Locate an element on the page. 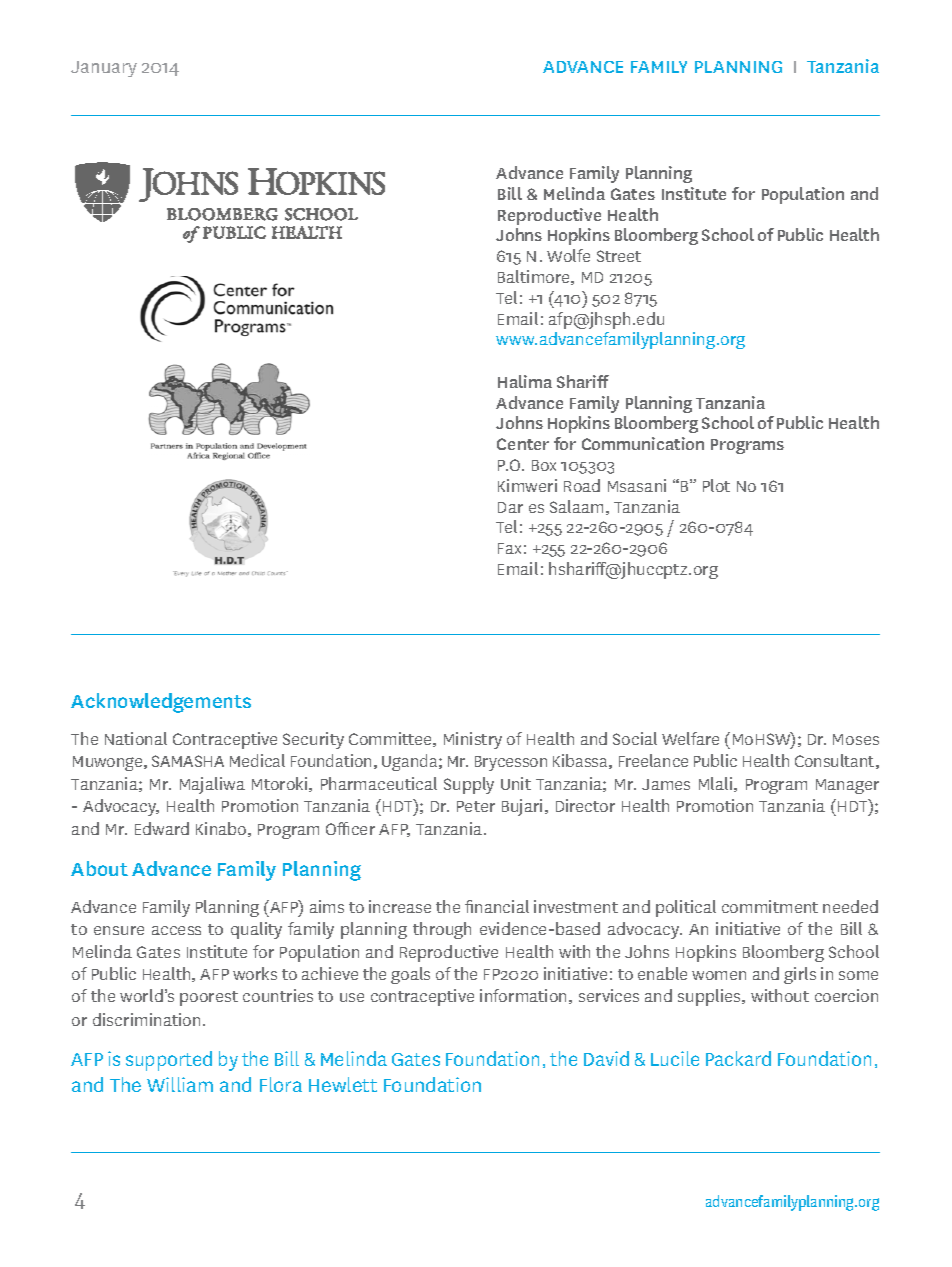 This document has width=952, height=1267. Fax is located at coordinates (509, 548).
